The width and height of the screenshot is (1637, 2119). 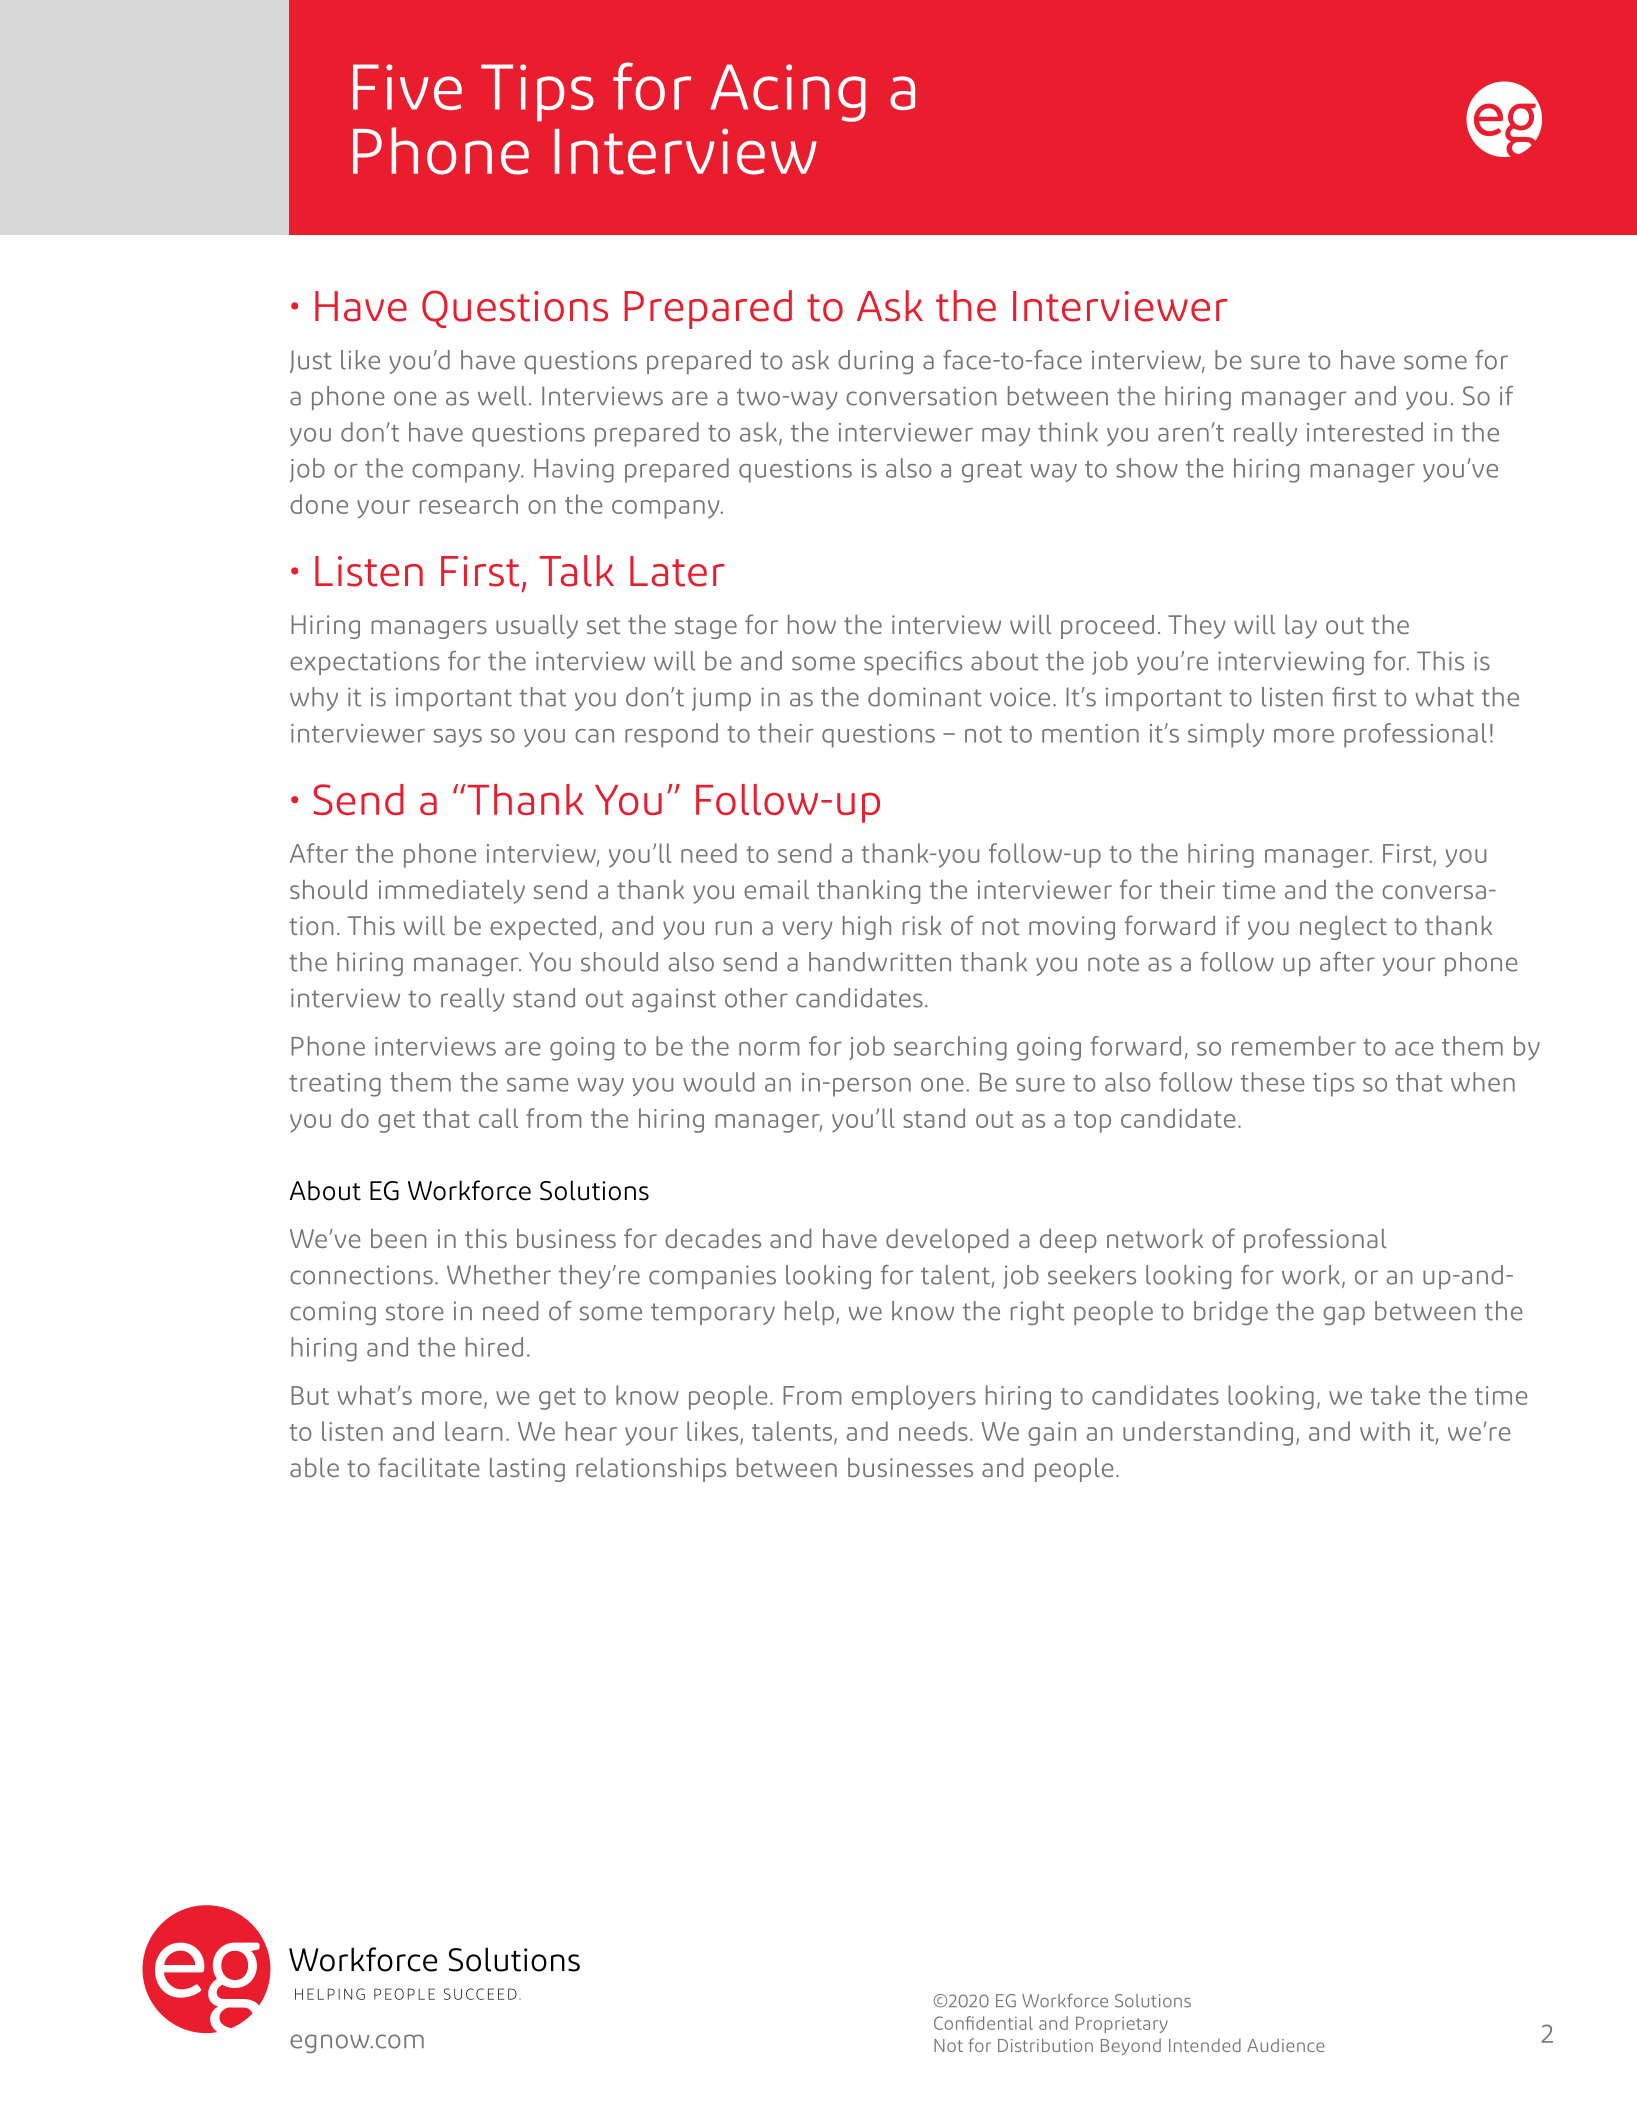 What do you see at coordinates (1122, 2024) in the screenshot?
I see `Proprietary` at bounding box center [1122, 2024].
